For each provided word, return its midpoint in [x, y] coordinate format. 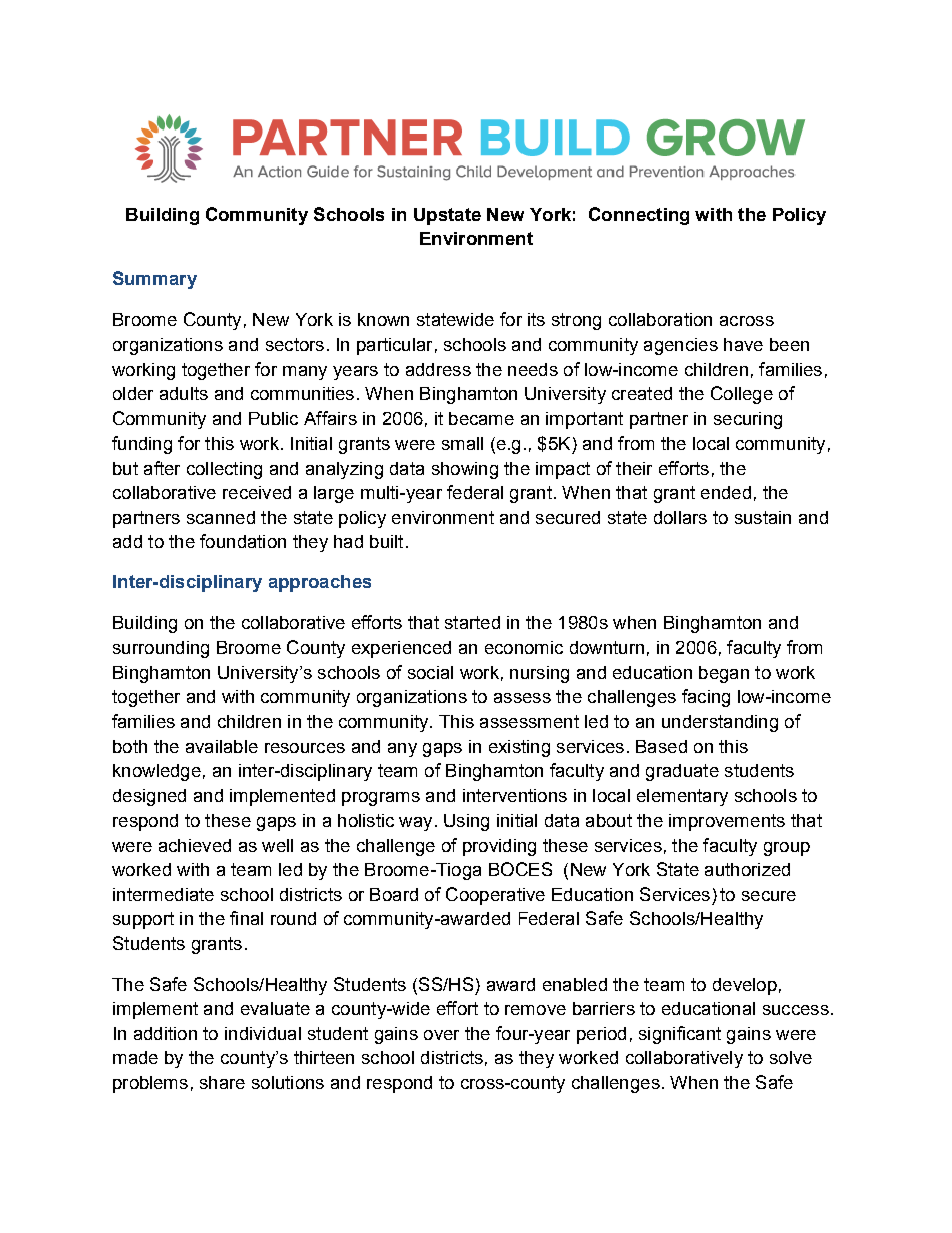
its [536, 319]
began [724, 674]
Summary [155, 280]
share [222, 1082]
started [472, 622]
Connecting [639, 216]
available [222, 746]
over [441, 1035]
